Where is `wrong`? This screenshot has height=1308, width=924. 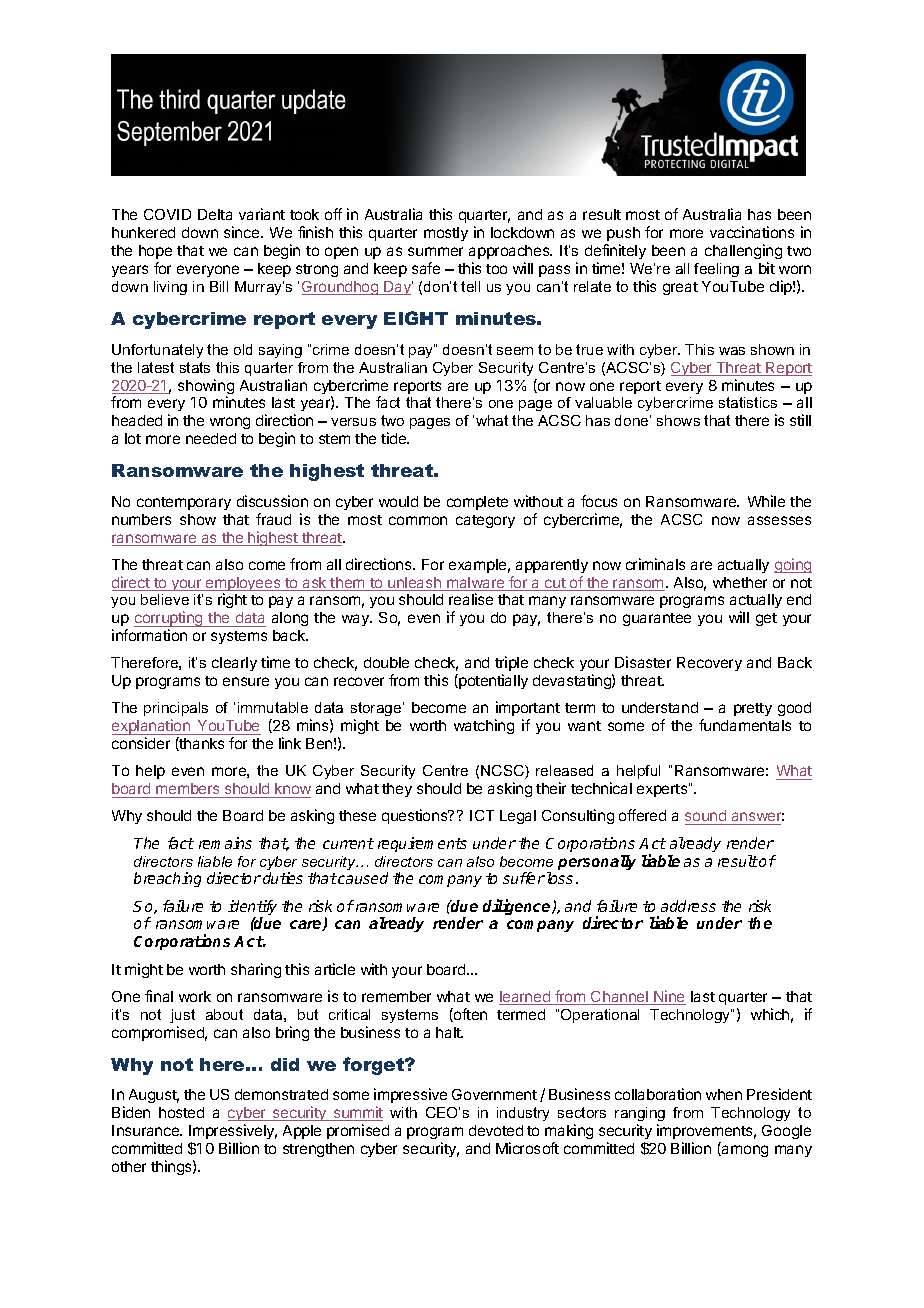
wrong is located at coordinates (230, 423).
